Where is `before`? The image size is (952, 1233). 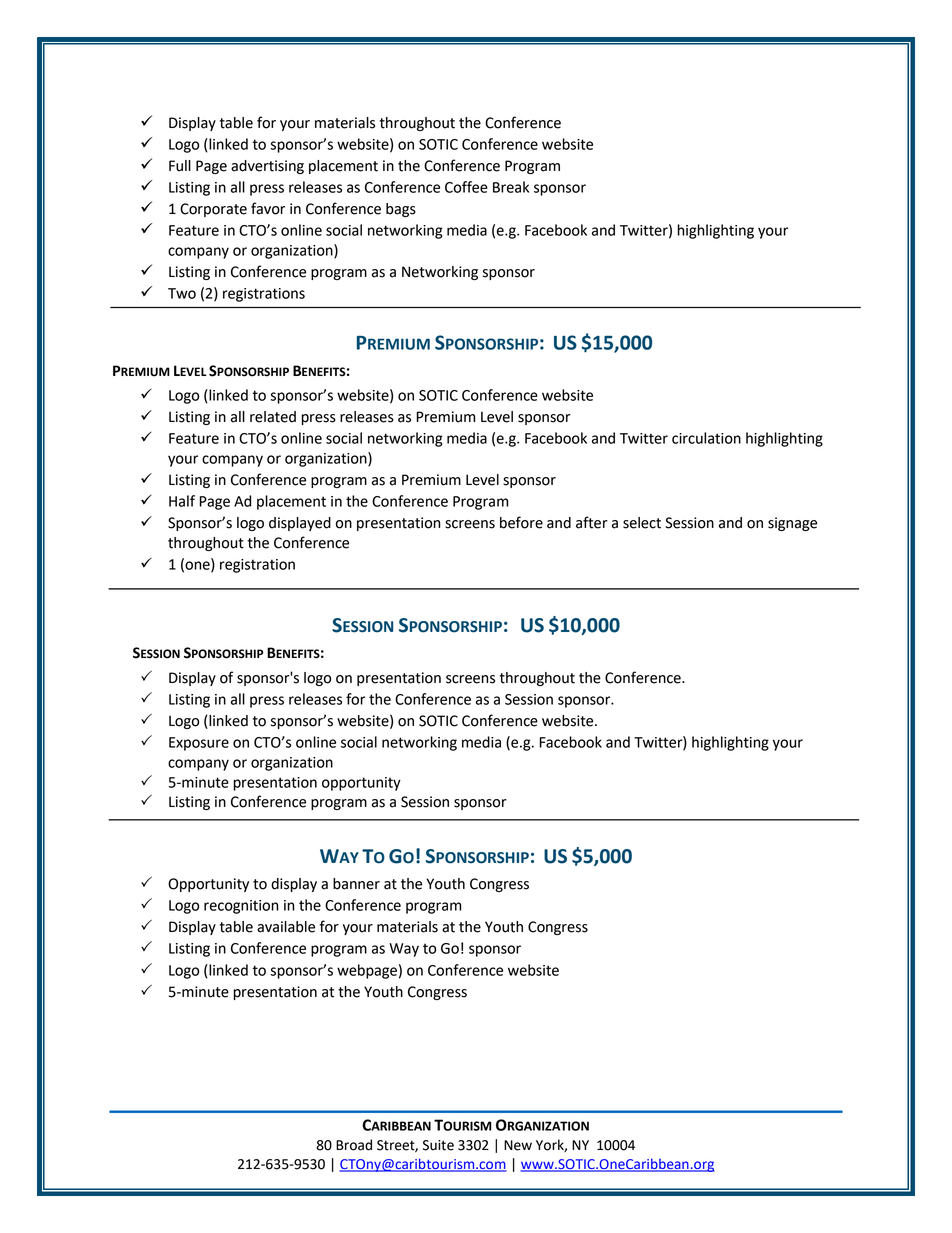 before is located at coordinates (521, 522).
